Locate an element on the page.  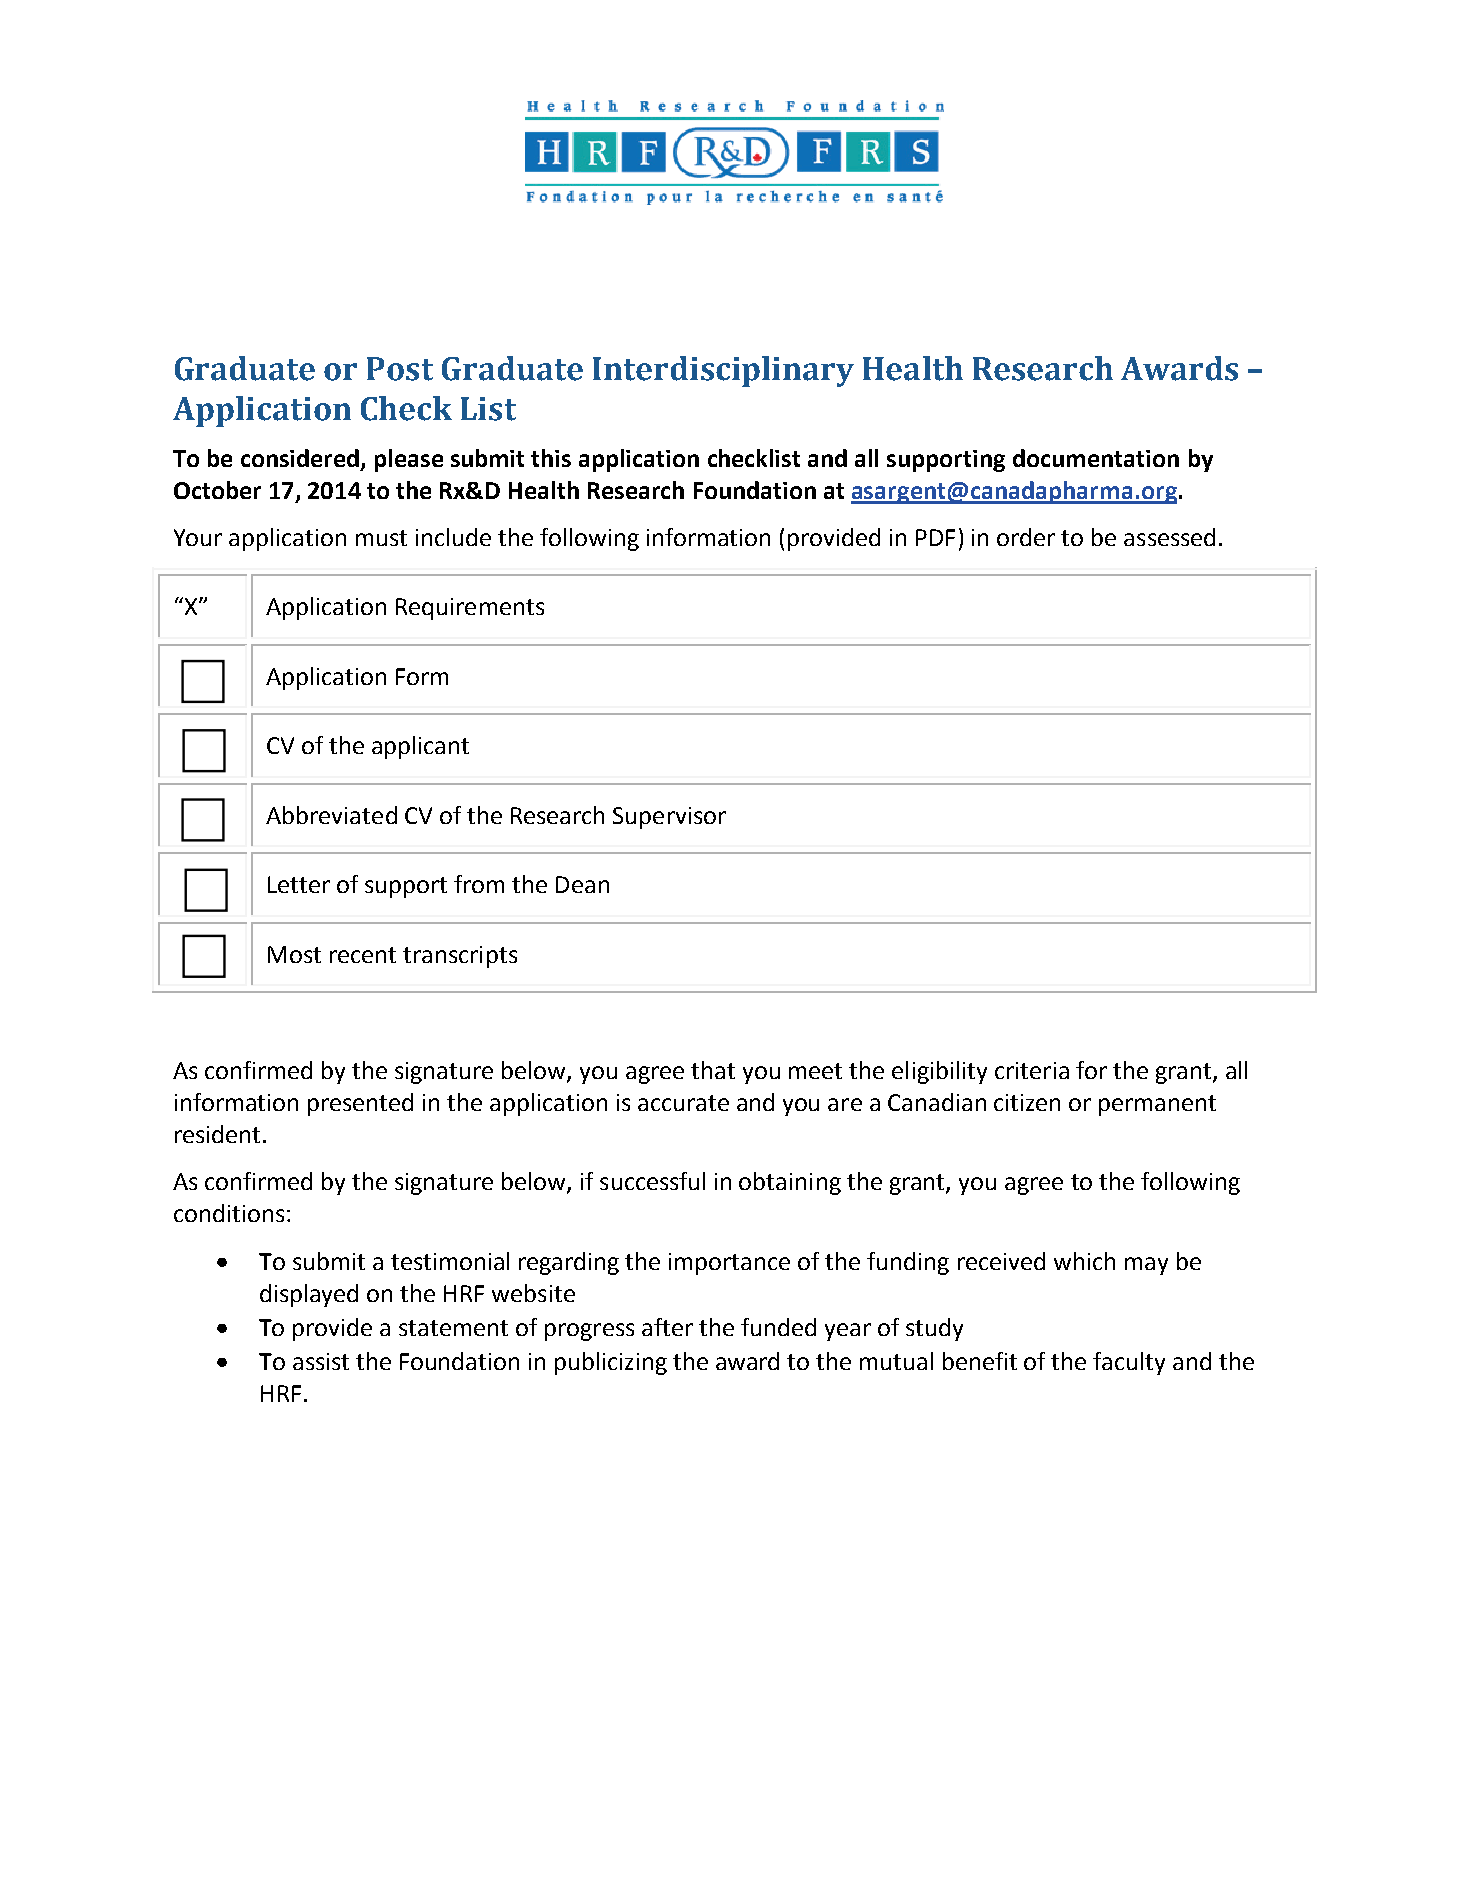
Interdisciplinary is located at coordinates (723, 371).
